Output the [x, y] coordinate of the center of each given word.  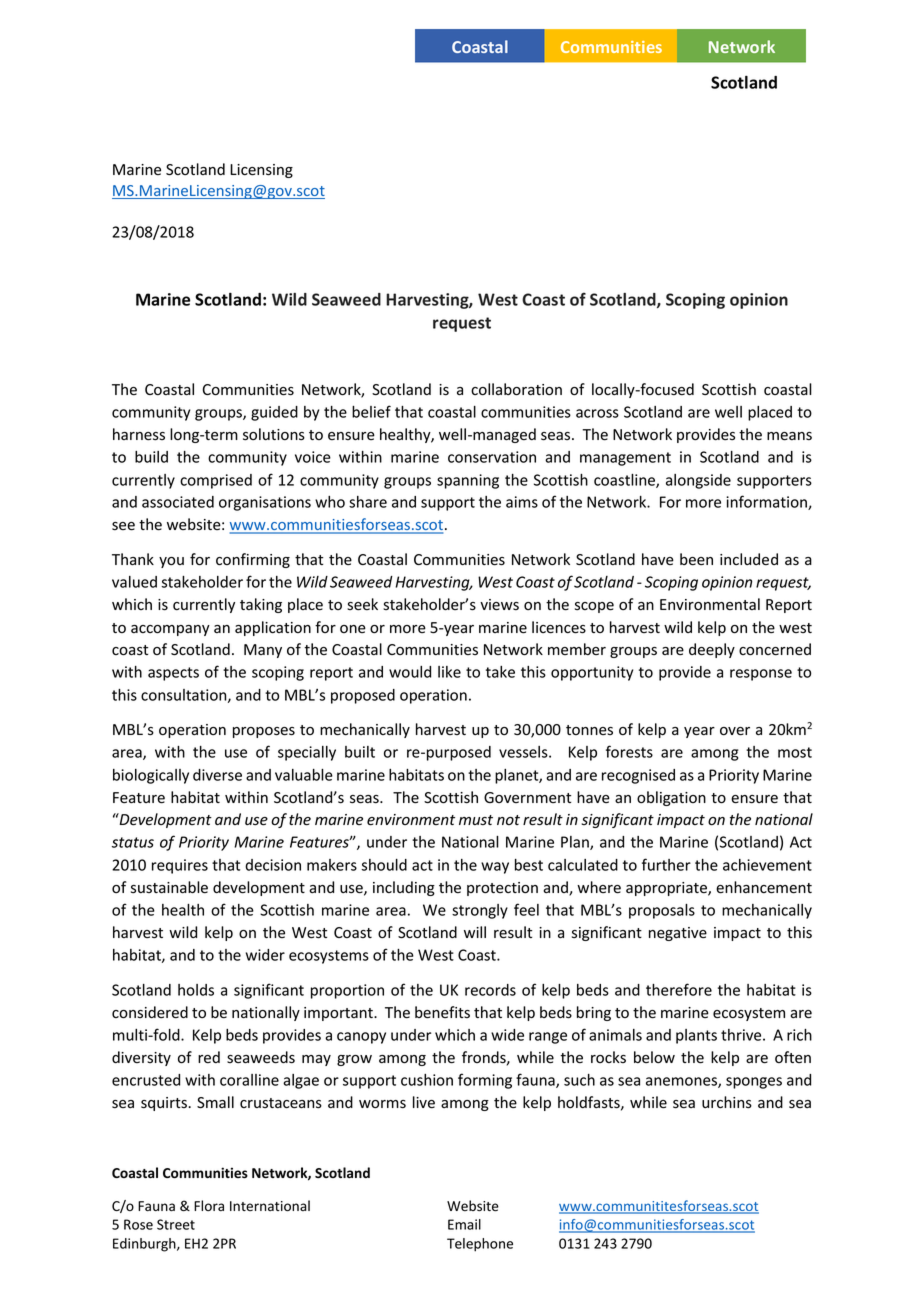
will [475, 932]
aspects [173, 674]
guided [274, 413]
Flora [209, 1205]
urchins [727, 1102]
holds [196, 990]
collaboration [516, 389]
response [761, 675]
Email [464, 1224]
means [789, 436]
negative [678, 934]
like [449, 672]
